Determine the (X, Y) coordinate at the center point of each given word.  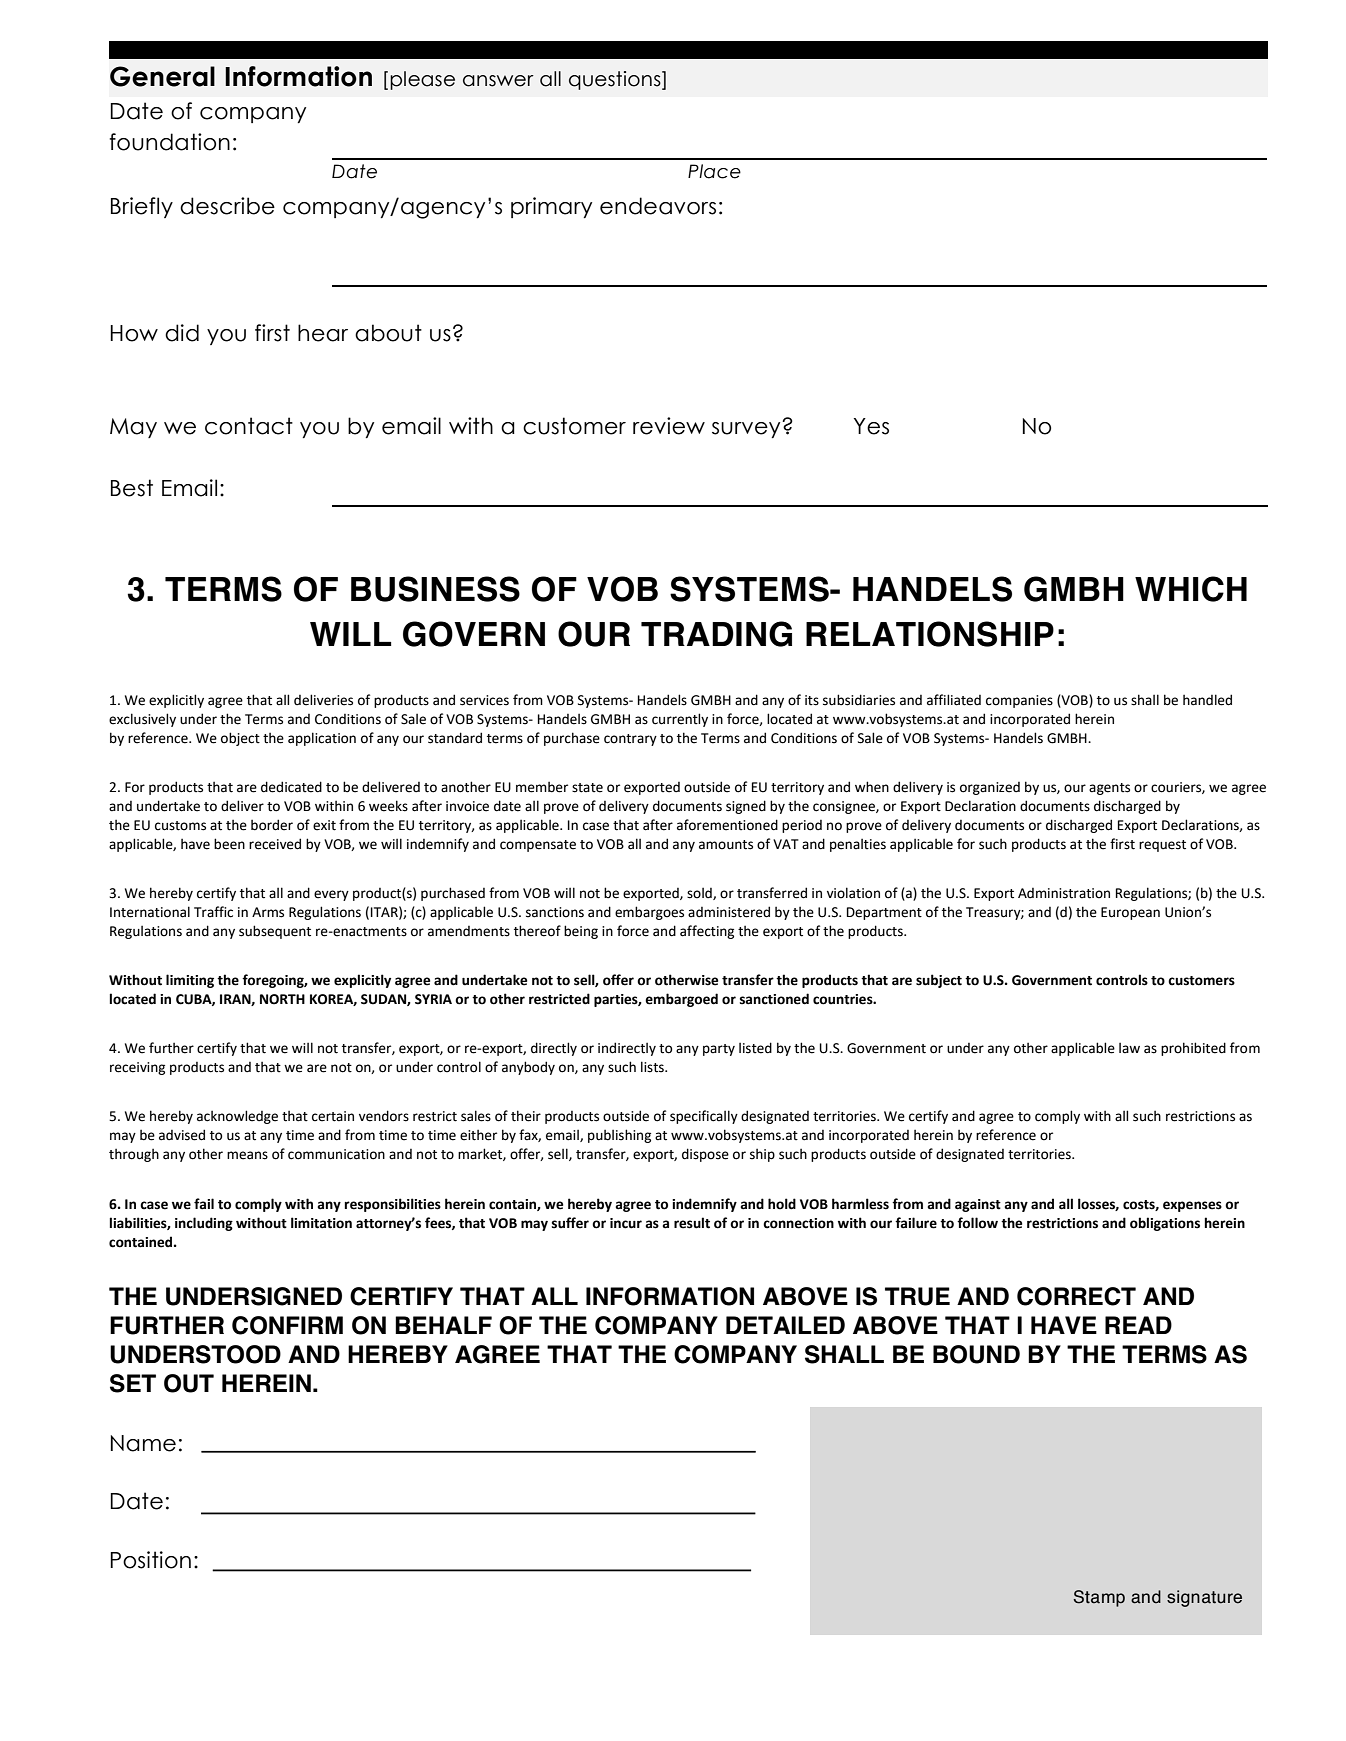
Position (150, 1560)
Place (714, 171)
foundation (170, 142)
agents (1109, 789)
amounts (726, 845)
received (275, 844)
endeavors (658, 206)
